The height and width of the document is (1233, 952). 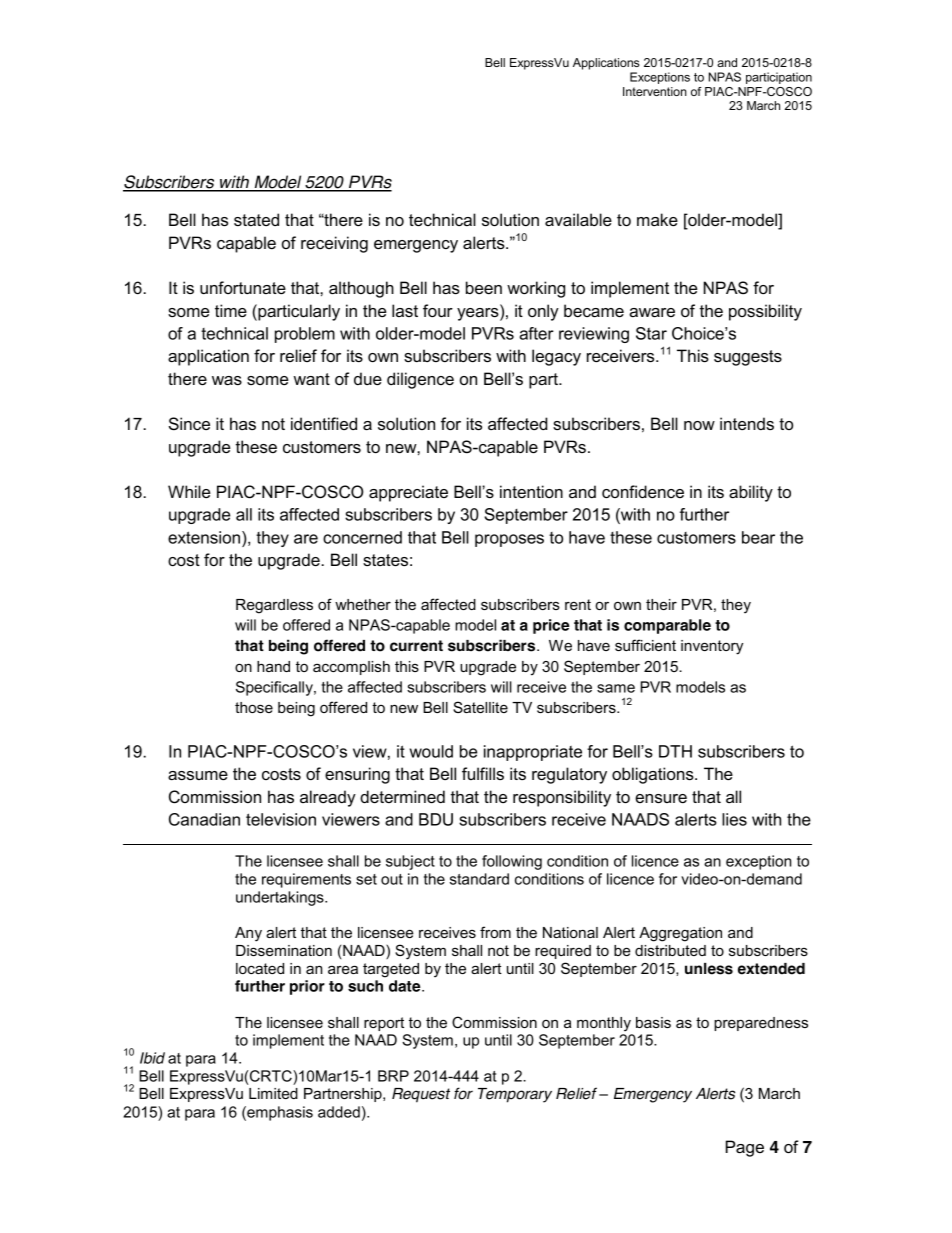 I want to click on stated, so click(x=256, y=219).
